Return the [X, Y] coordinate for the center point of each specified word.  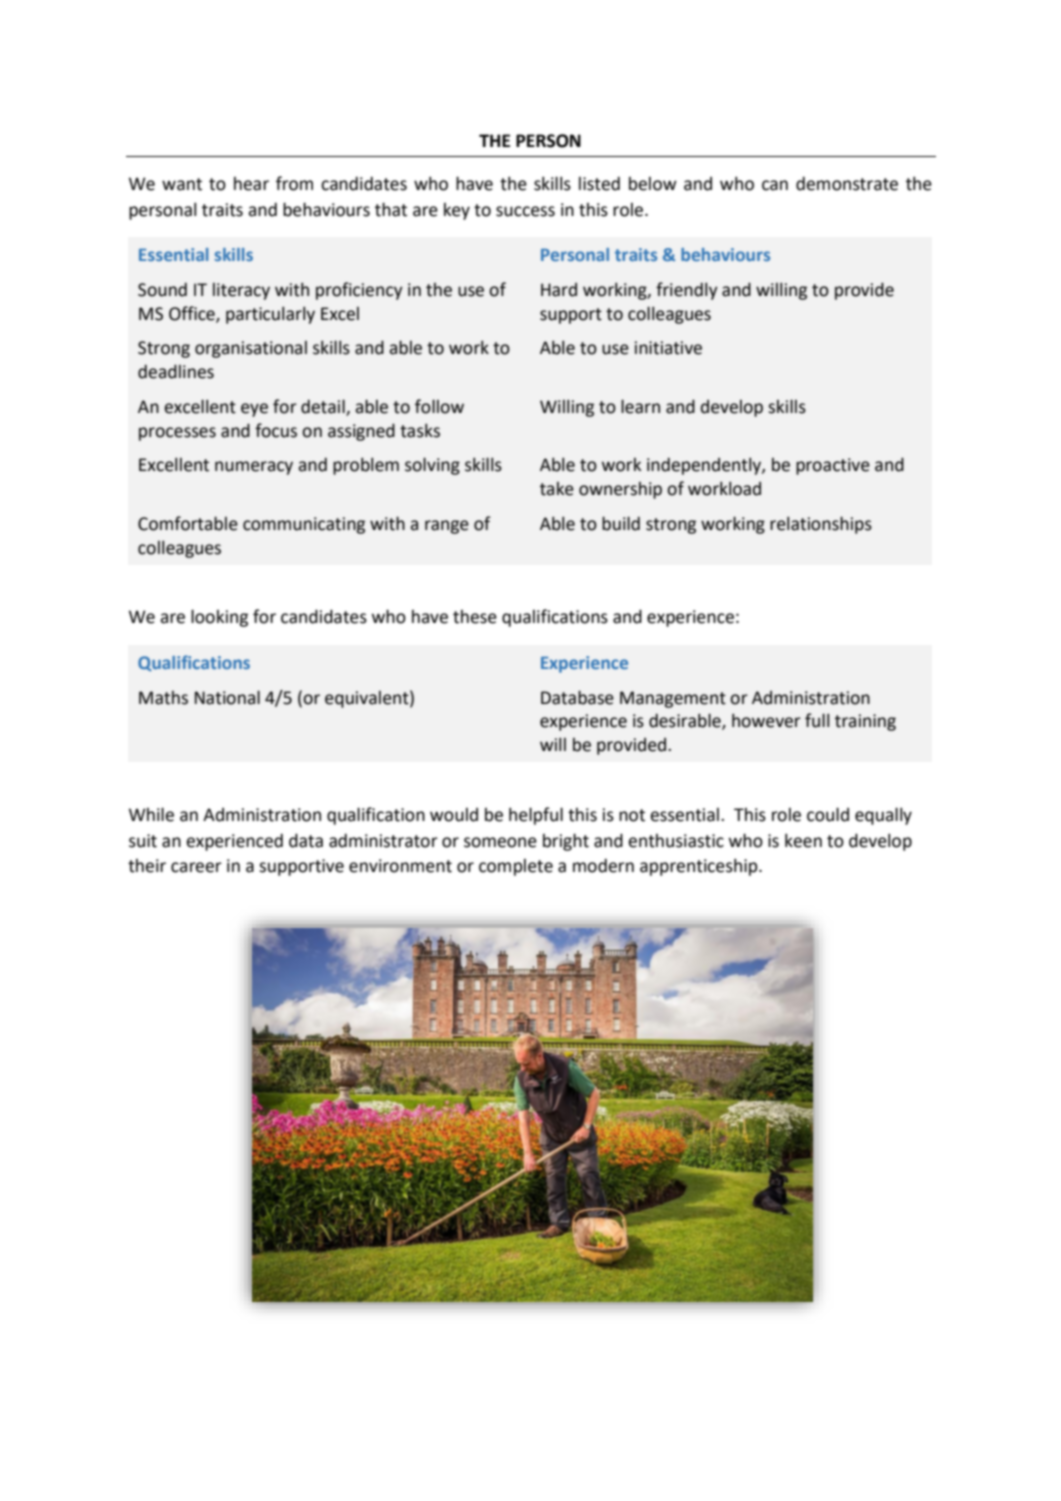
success [525, 211]
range [447, 527]
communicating [304, 525]
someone [500, 842]
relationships [821, 525]
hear [251, 184]
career [196, 867]
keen [803, 840]
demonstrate [847, 184]
